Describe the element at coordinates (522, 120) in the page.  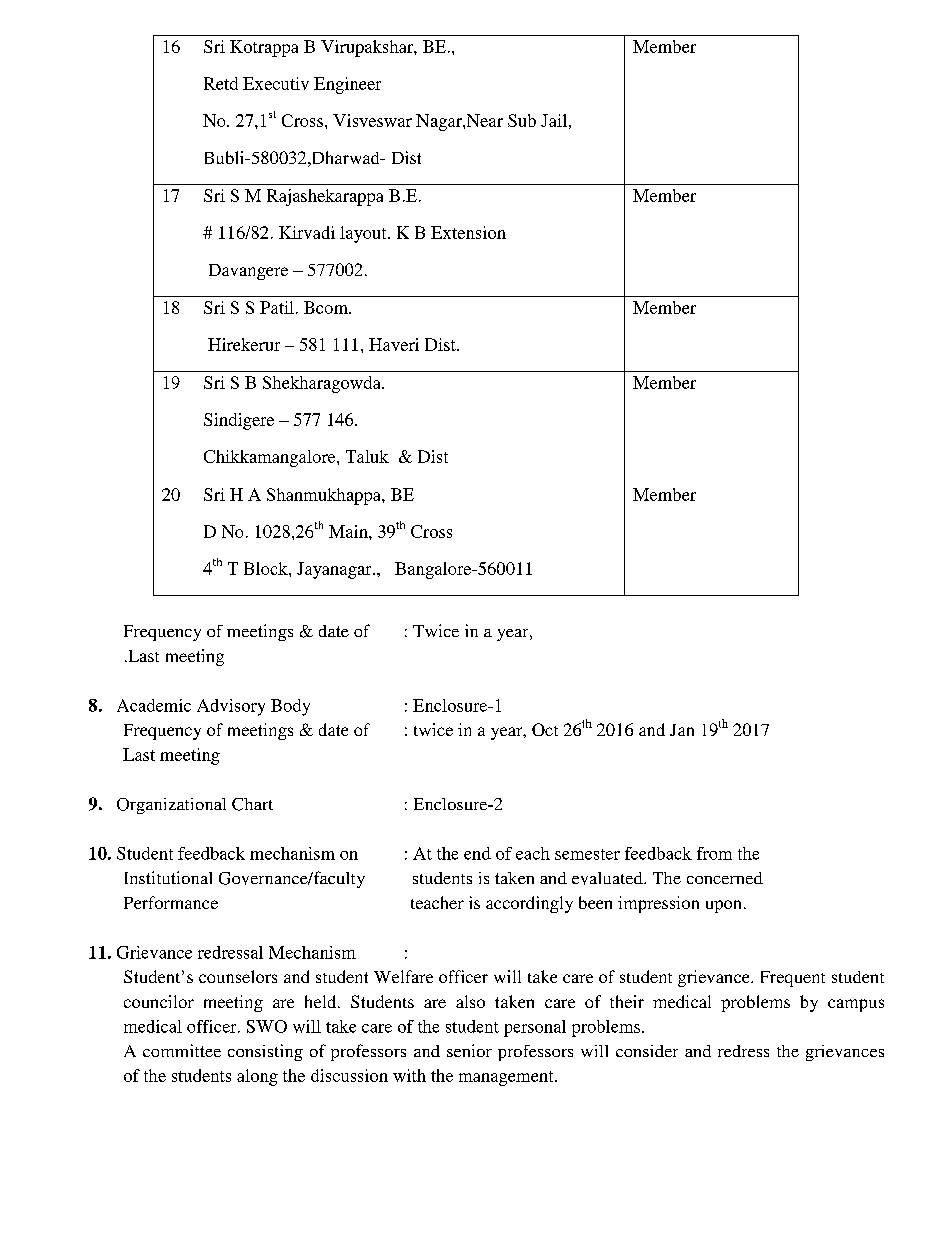
I see `Sub` at that location.
